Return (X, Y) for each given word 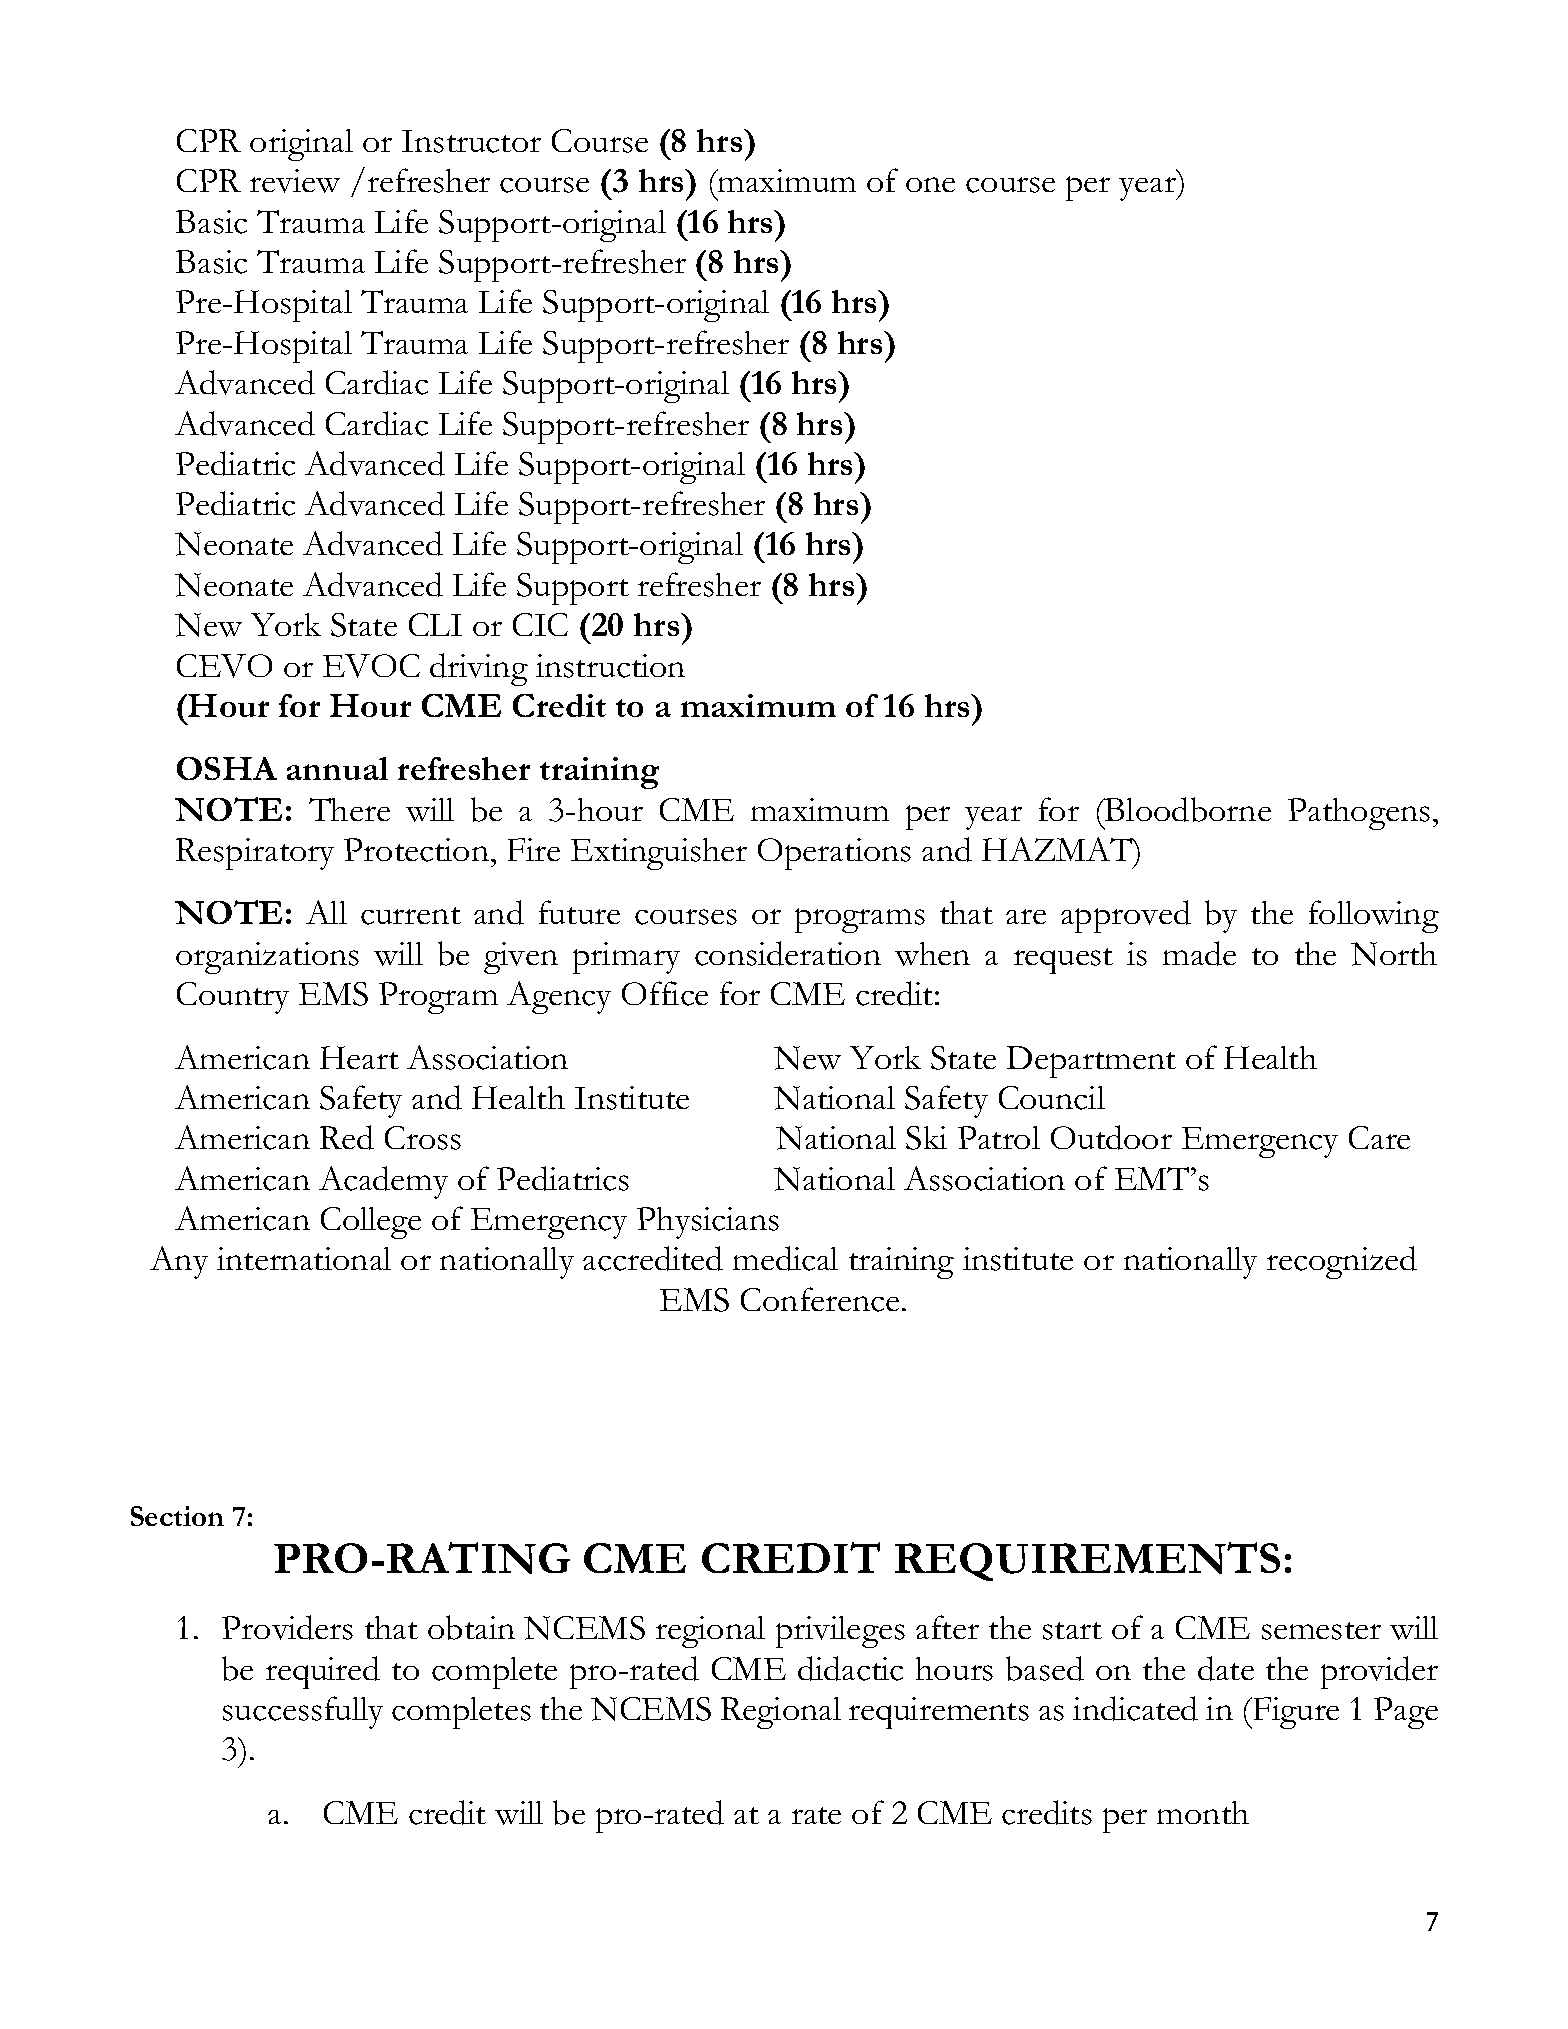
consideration (788, 953)
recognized (1342, 1262)
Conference (820, 1299)
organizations (267, 958)
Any (179, 1262)
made (1199, 953)
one (930, 184)
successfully (303, 1712)
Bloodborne (1187, 809)
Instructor (471, 141)
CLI (435, 624)
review (295, 181)
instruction (610, 666)
